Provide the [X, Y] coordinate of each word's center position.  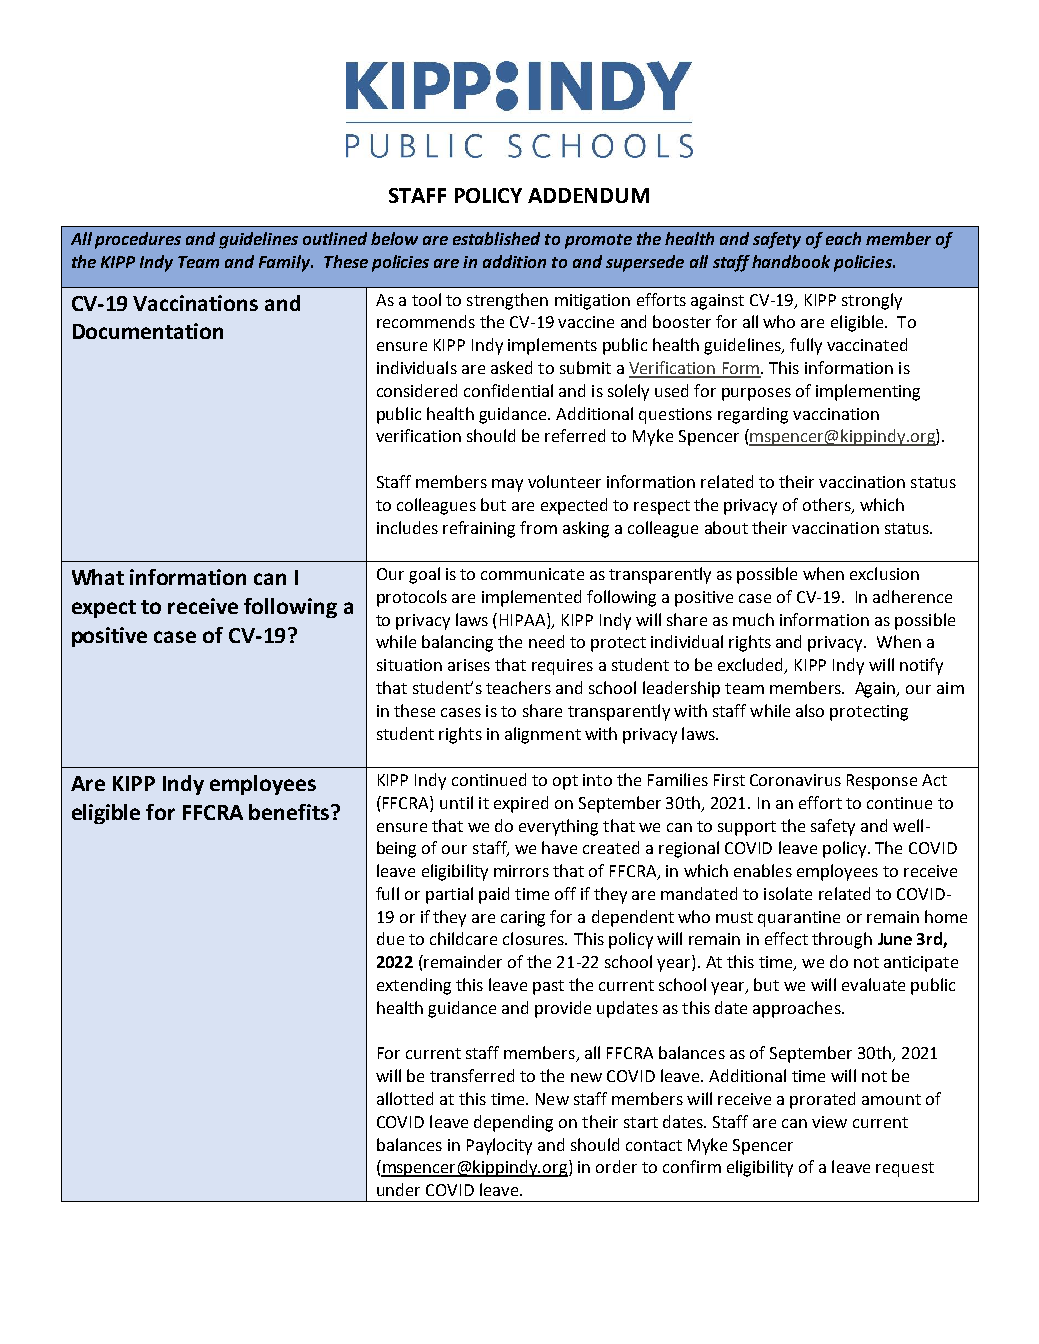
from [538, 527]
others [828, 505]
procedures [138, 240]
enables [763, 870]
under [398, 1189]
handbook [791, 261]
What [98, 577]
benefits [289, 812]
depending [513, 1123]
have [559, 847]
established [496, 238]
